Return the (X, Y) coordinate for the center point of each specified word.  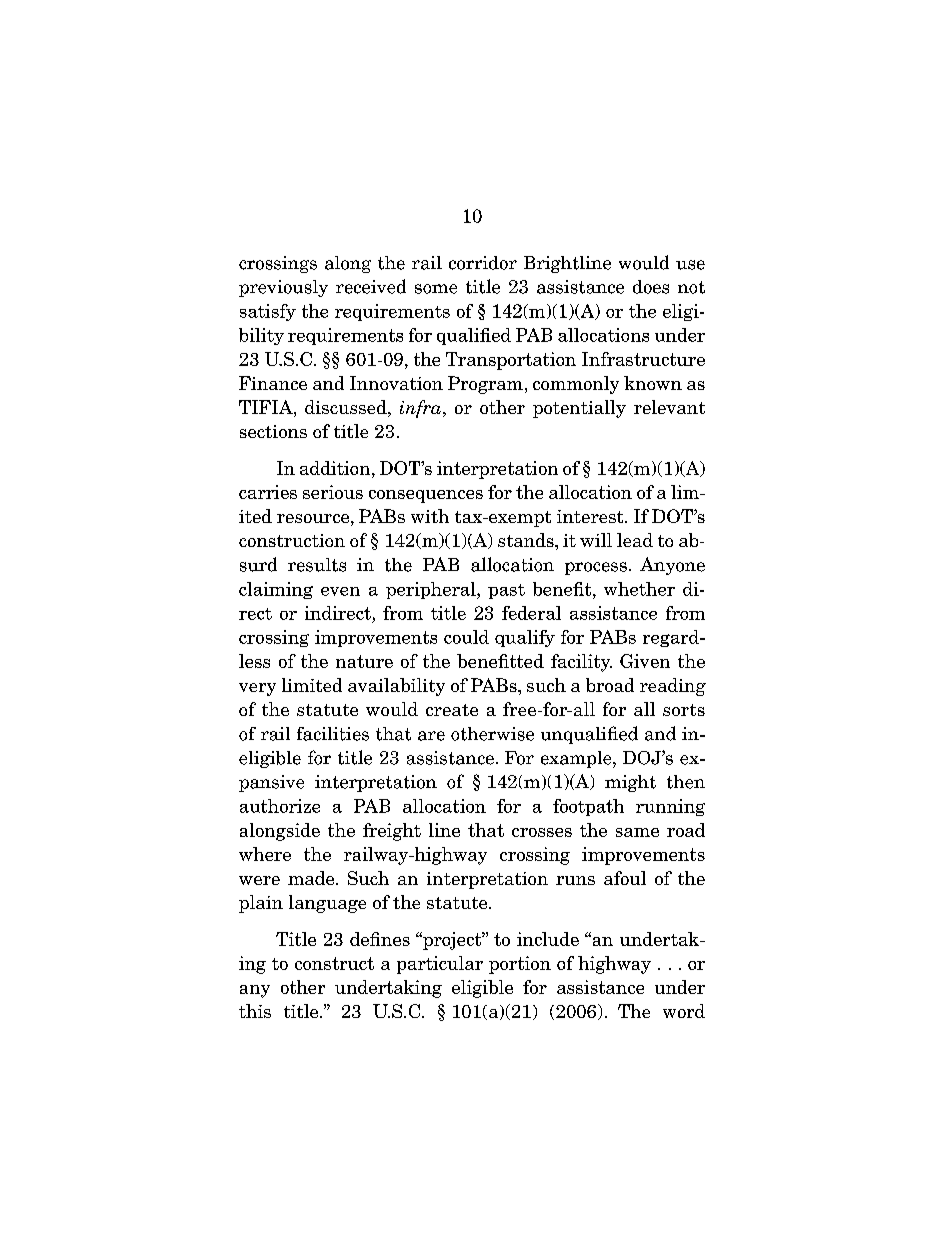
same (637, 832)
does (651, 287)
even (340, 591)
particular (440, 965)
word (684, 1011)
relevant (669, 407)
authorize (280, 806)
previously (283, 288)
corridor (483, 263)
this (255, 1011)
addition (336, 468)
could (466, 637)
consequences (426, 496)
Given (645, 661)
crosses (542, 832)
